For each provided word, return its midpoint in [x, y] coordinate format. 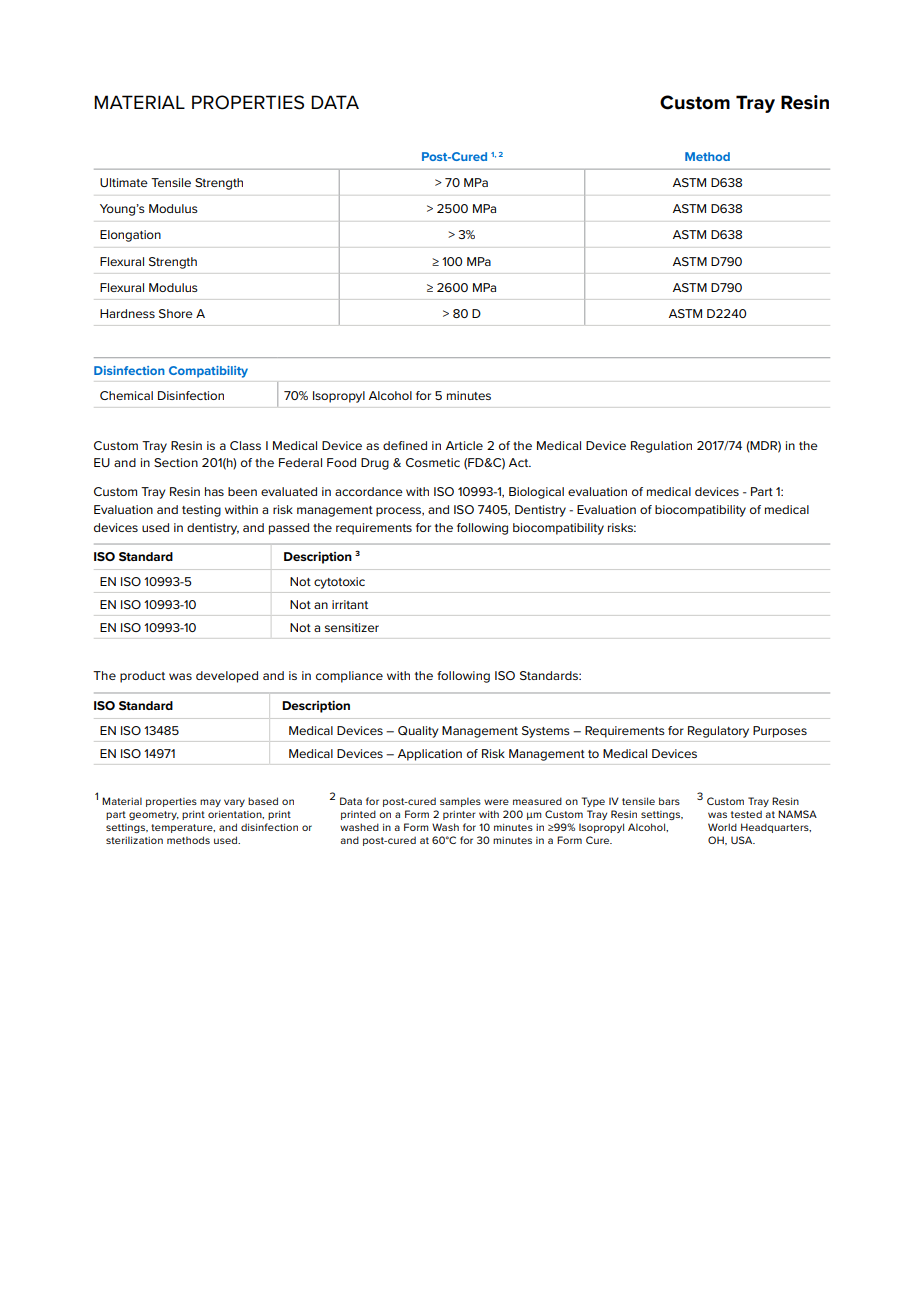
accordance [369, 491]
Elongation [130, 236]
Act [520, 462]
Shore [176, 313]
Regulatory [718, 732]
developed [227, 677]
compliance [349, 677]
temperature [183, 828]
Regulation [661, 447]
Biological [536, 493]
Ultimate [124, 182]
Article [464, 445]
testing [201, 511]
